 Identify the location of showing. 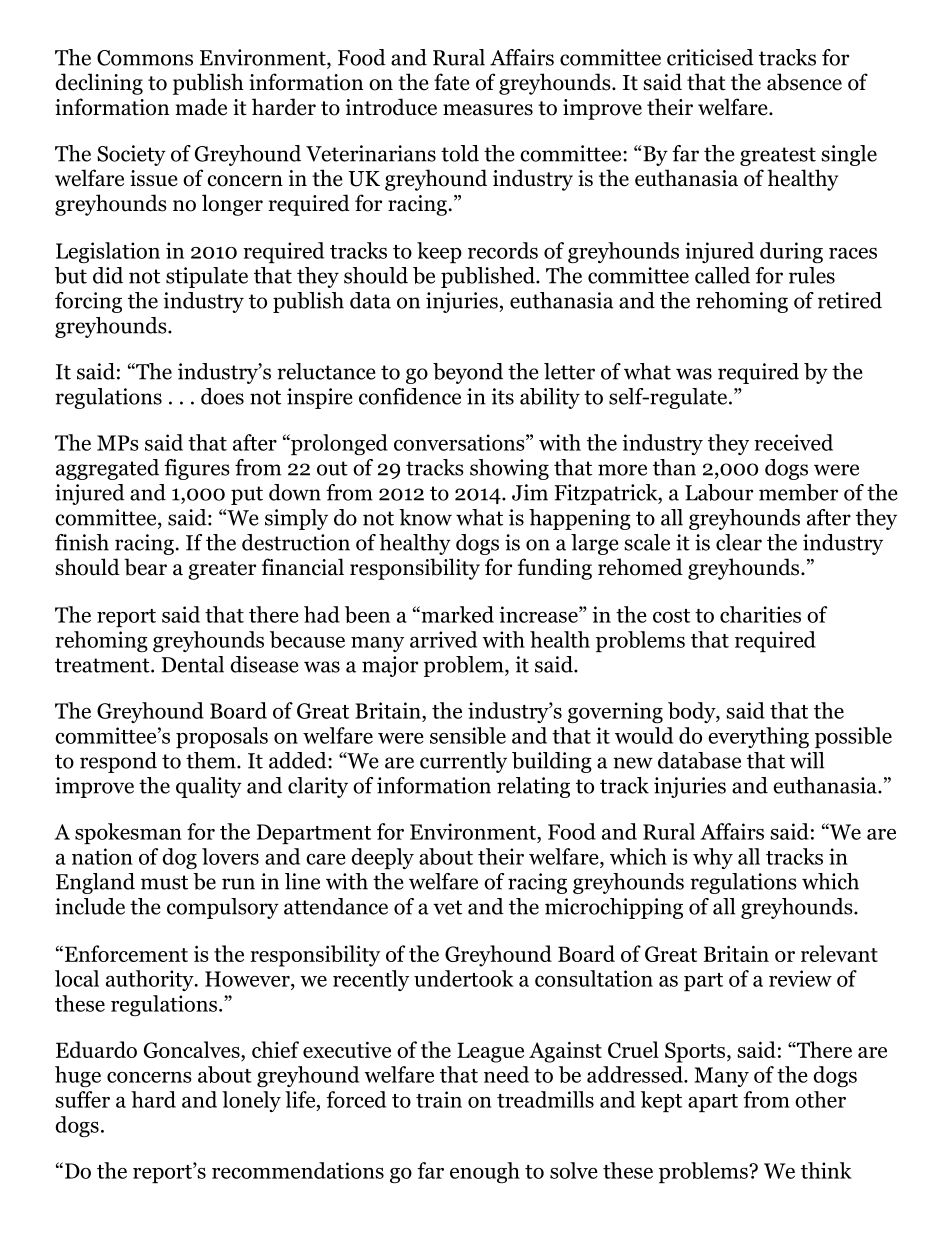
(509, 469).
